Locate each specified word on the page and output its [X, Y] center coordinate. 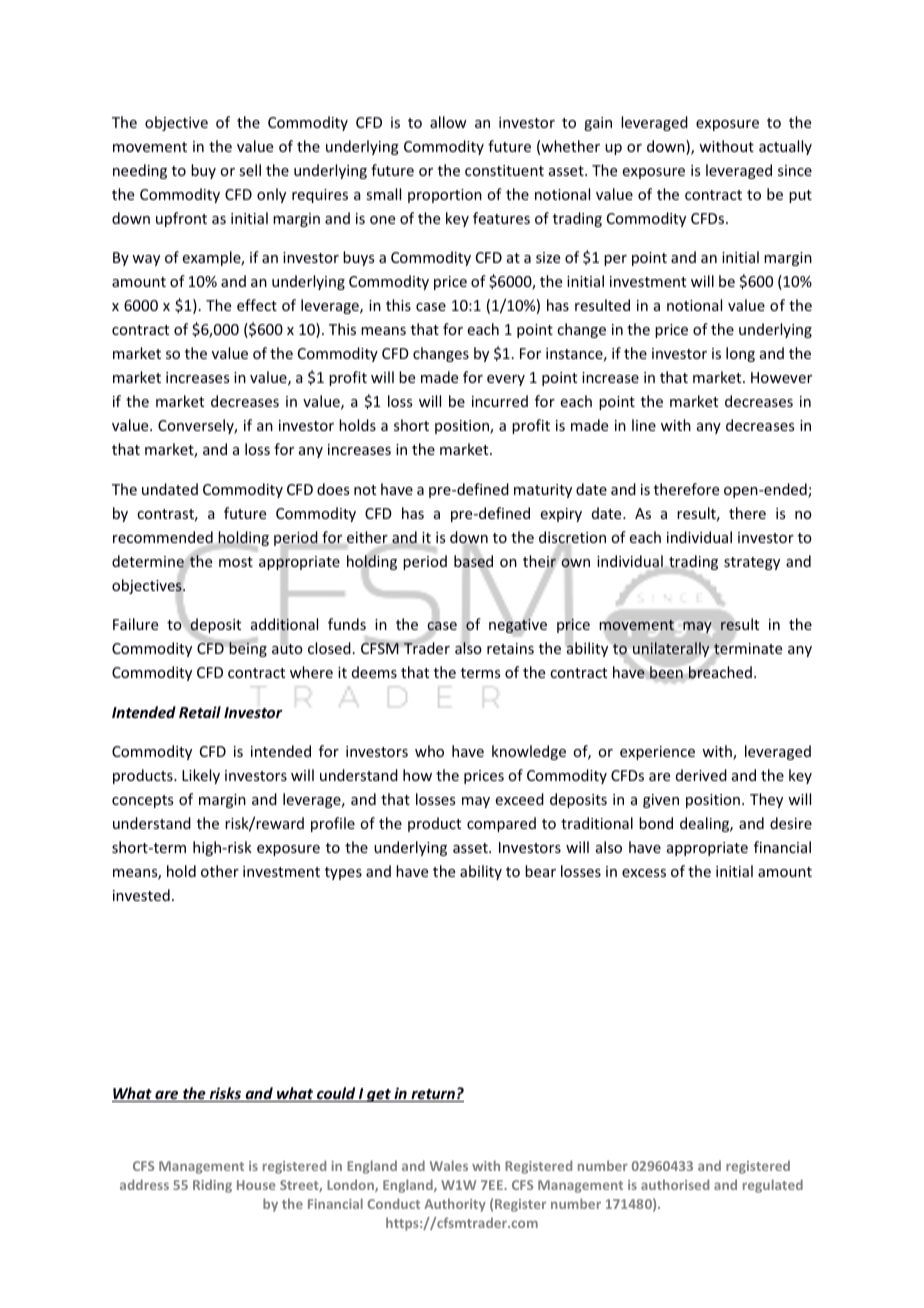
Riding [212, 1186]
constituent [504, 170]
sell [250, 170]
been [666, 672]
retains [510, 648]
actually [785, 147]
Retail [200, 712]
